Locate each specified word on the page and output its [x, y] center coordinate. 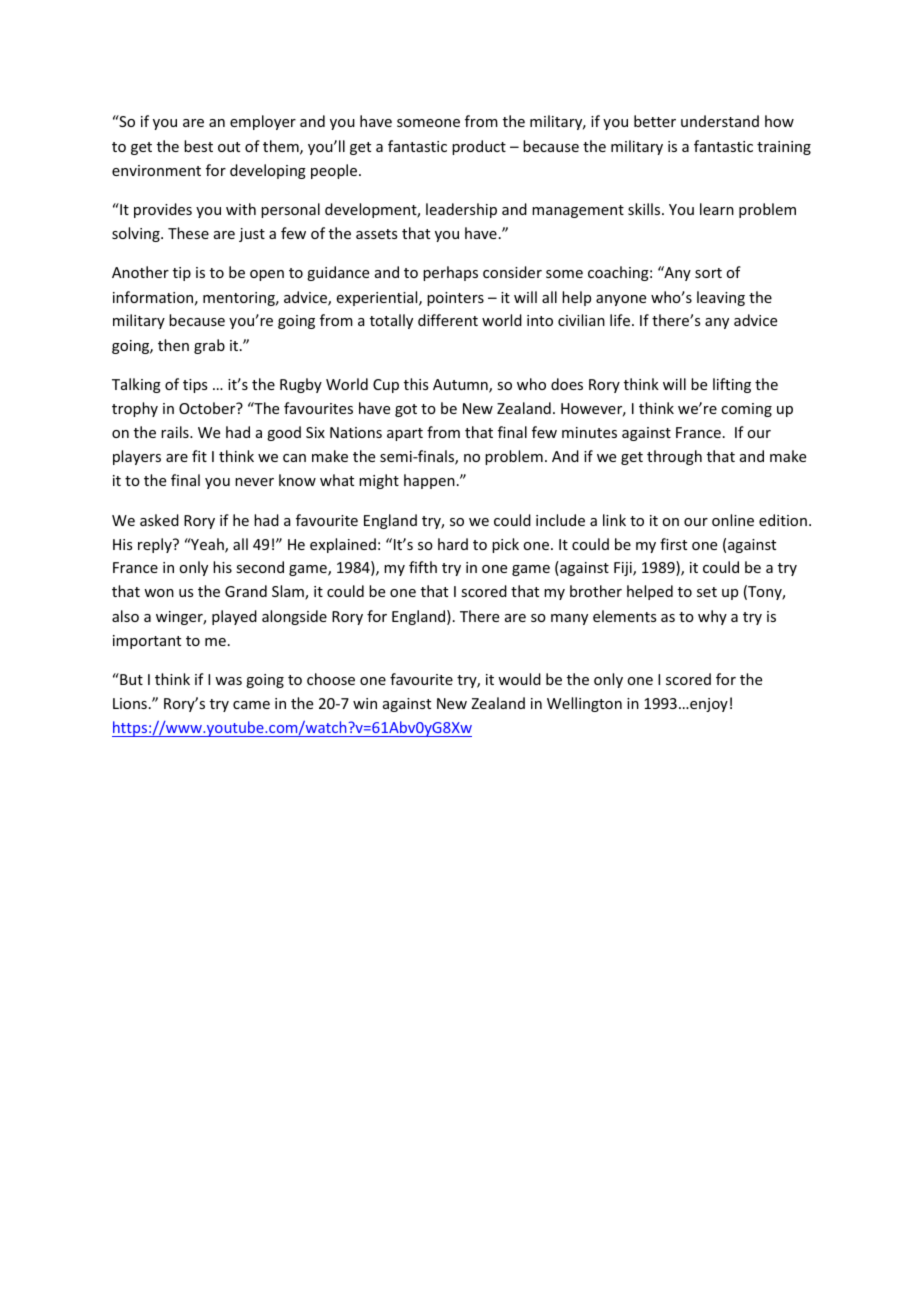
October [208, 408]
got [406, 410]
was [228, 681]
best [198, 146]
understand [720, 121]
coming [746, 410]
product [479, 147]
